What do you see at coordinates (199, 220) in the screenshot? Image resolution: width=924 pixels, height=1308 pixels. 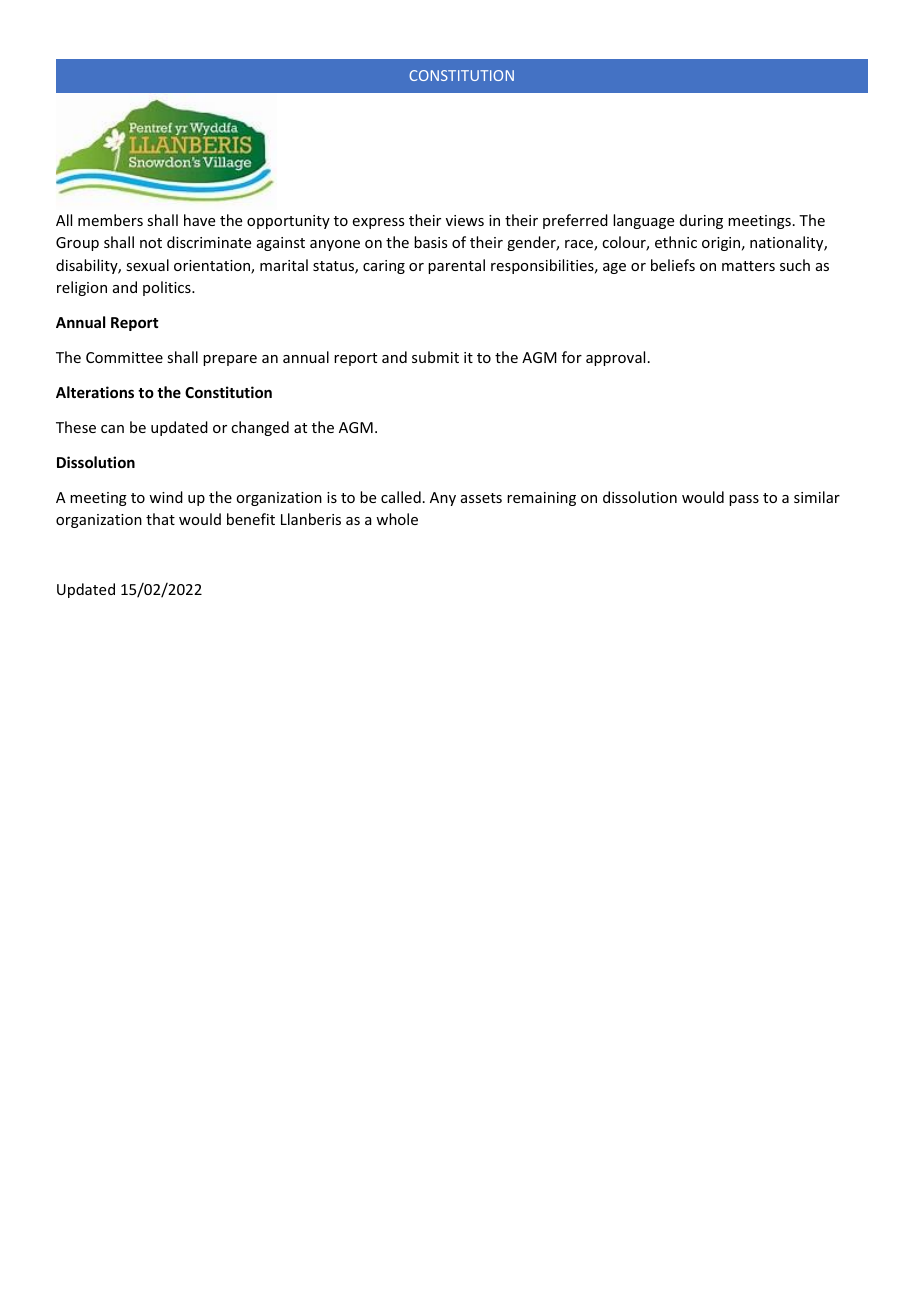 I see `have` at bounding box center [199, 220].
